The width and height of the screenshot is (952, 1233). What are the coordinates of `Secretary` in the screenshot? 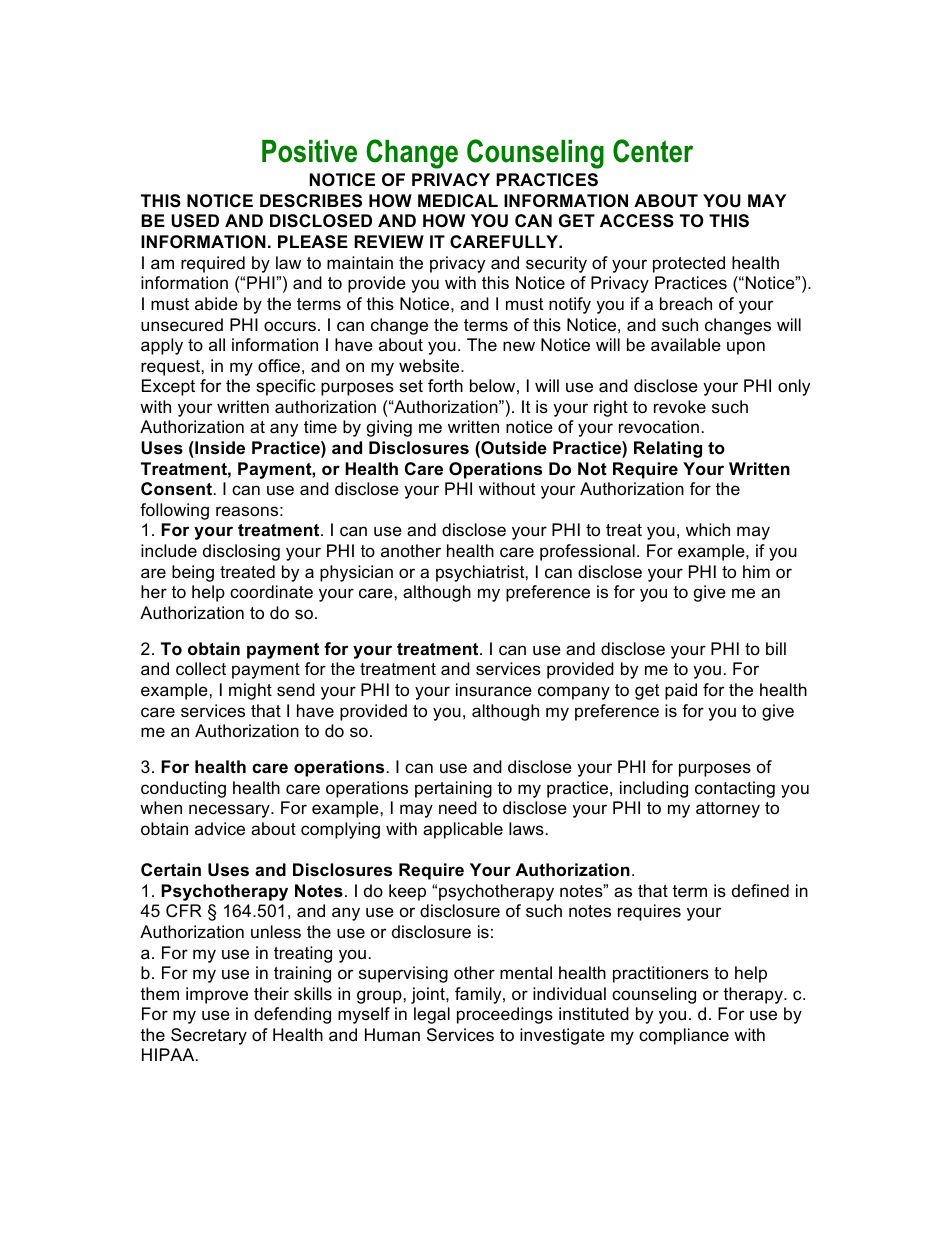 It's located at (209, 1036).
